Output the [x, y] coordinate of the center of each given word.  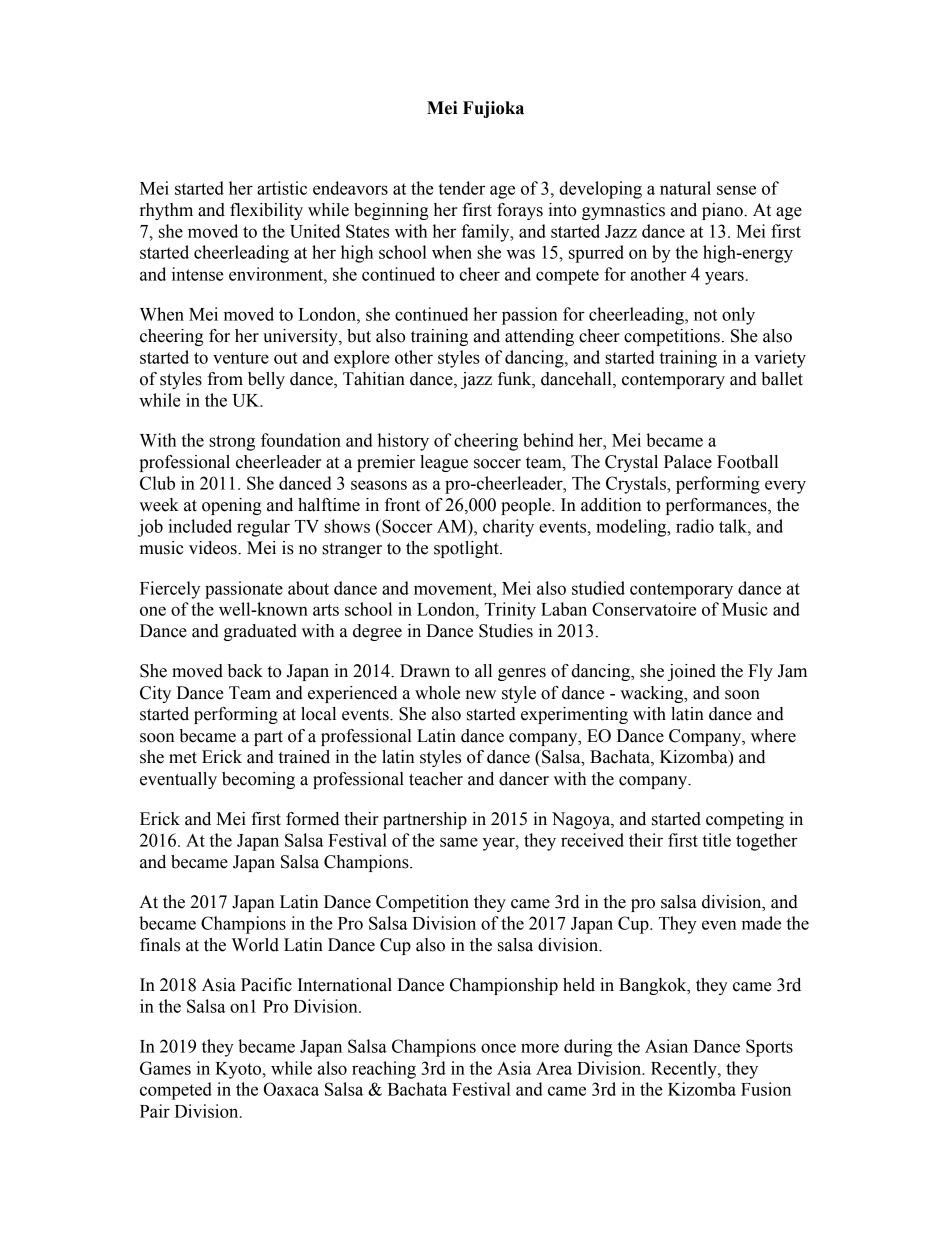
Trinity [510, 611]
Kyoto [239, 1070]
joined [692, 672]
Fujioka [493, 109]
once [498, 1048]
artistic [282, 188]
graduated [260, 632]
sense [736, 190]
